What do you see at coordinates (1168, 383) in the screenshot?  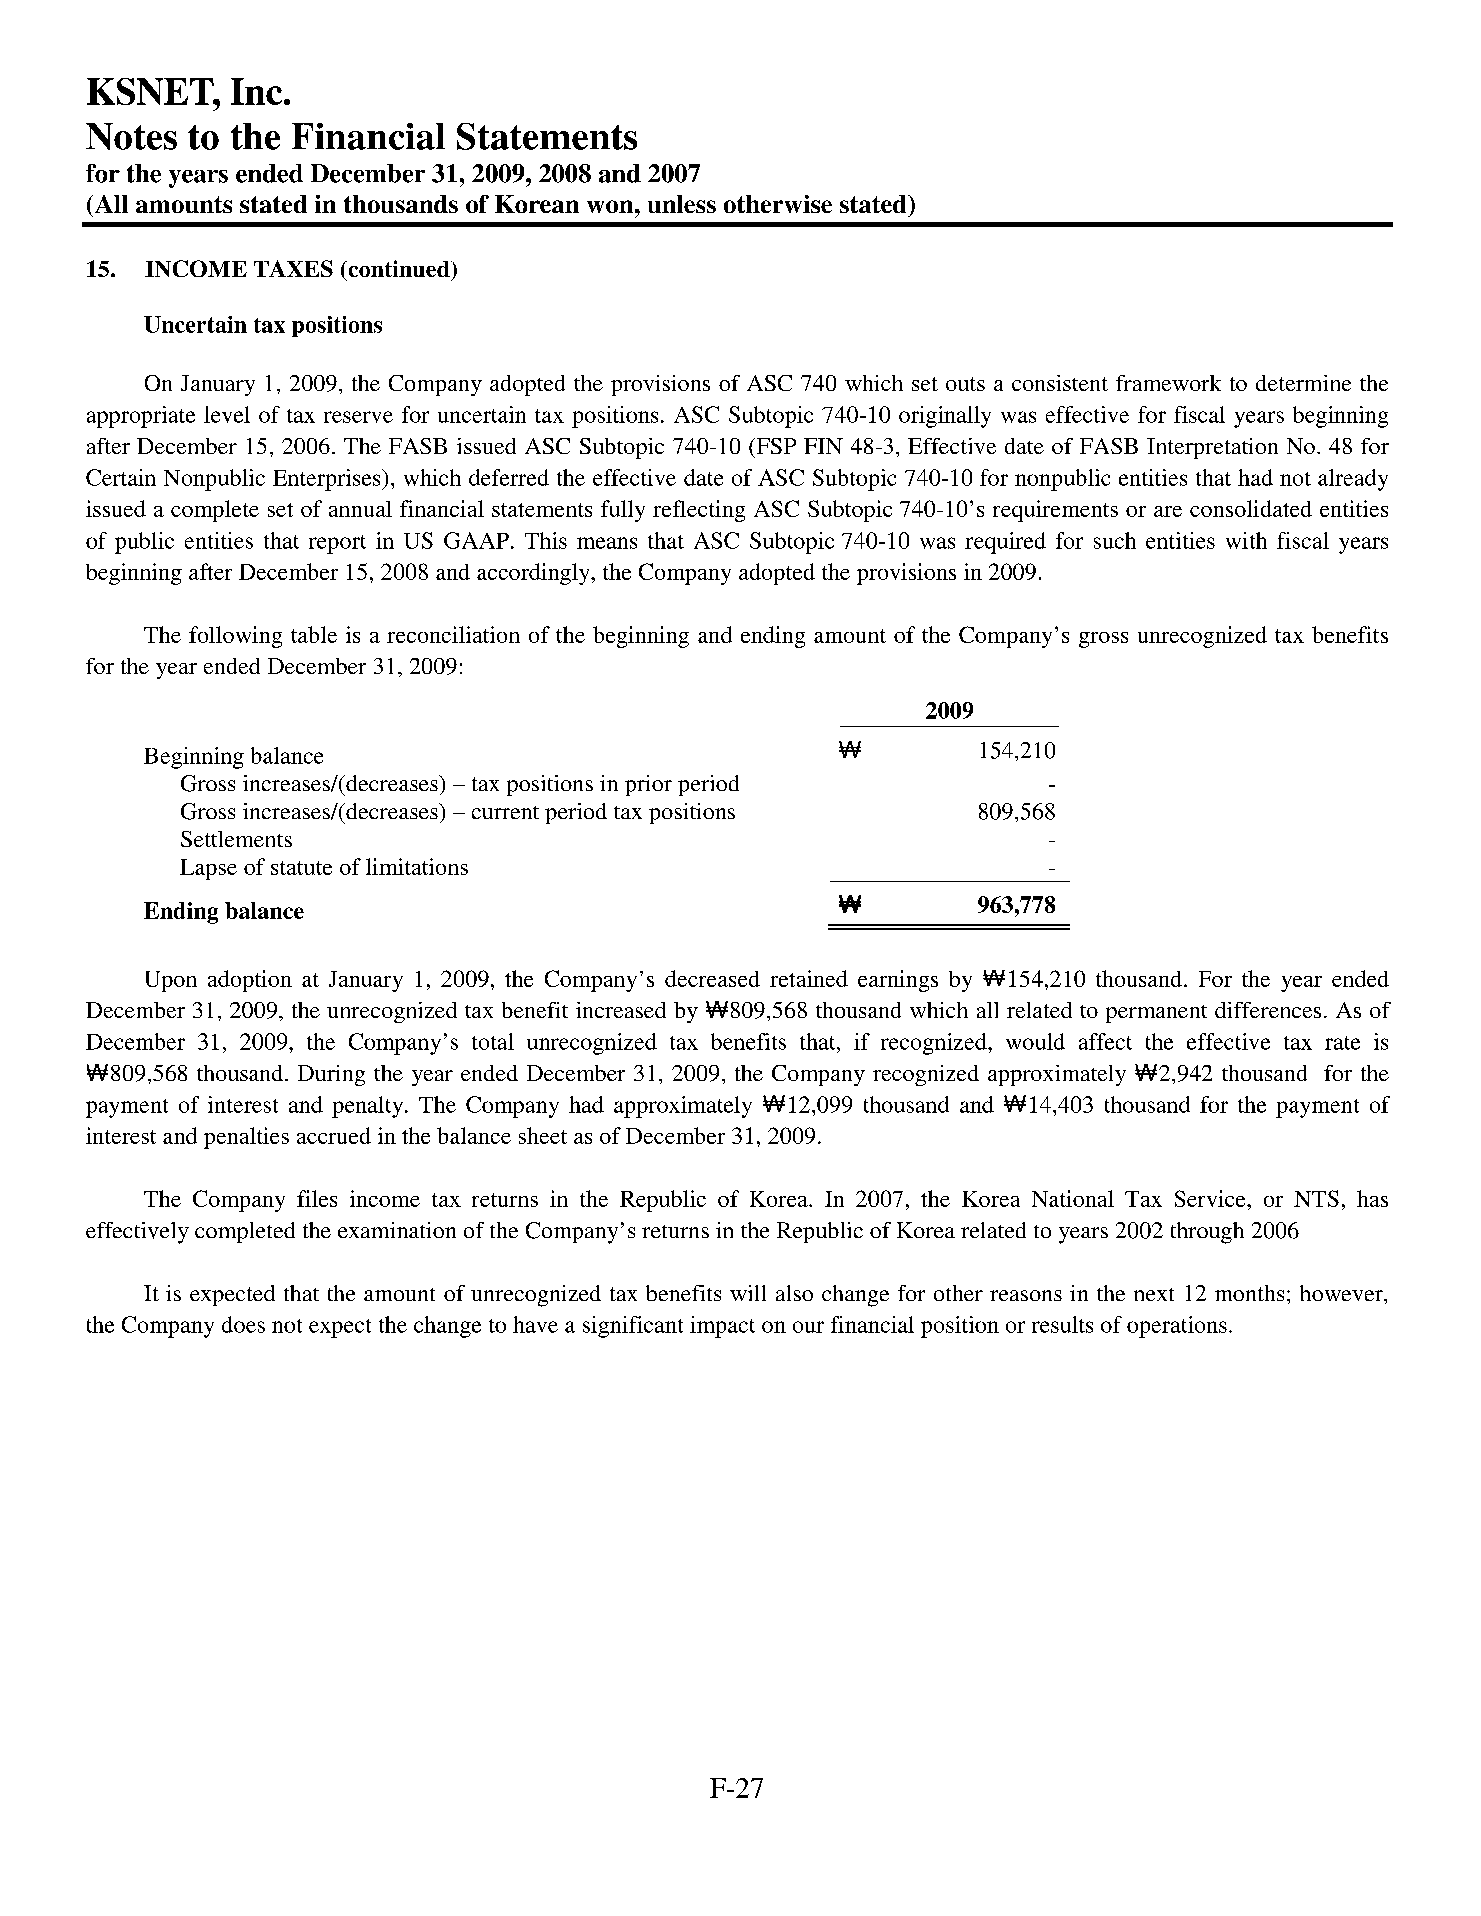 I see `framework` at bounding box center [1168, 383].
